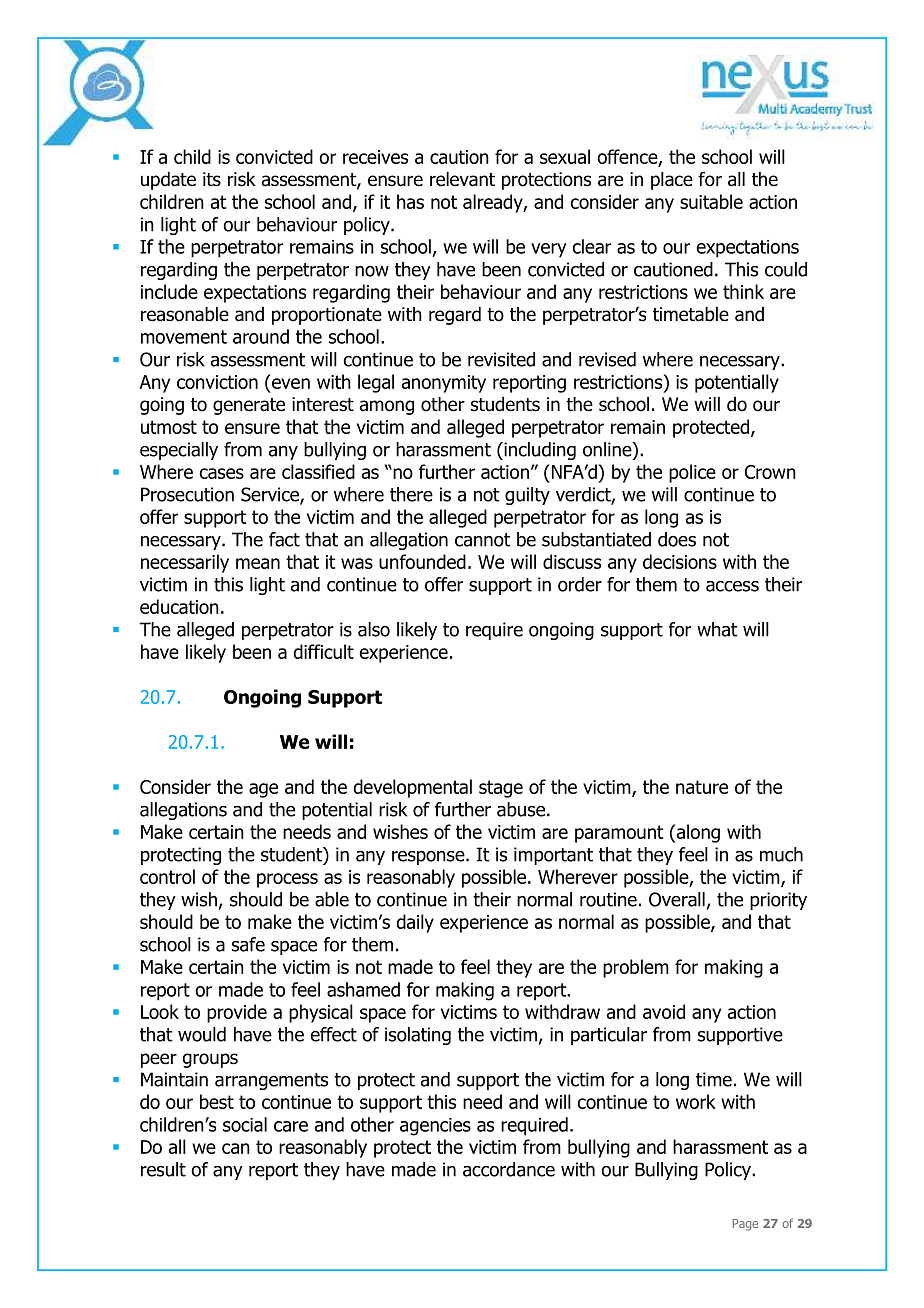  I want to click on Page, so click(745, 1225).
